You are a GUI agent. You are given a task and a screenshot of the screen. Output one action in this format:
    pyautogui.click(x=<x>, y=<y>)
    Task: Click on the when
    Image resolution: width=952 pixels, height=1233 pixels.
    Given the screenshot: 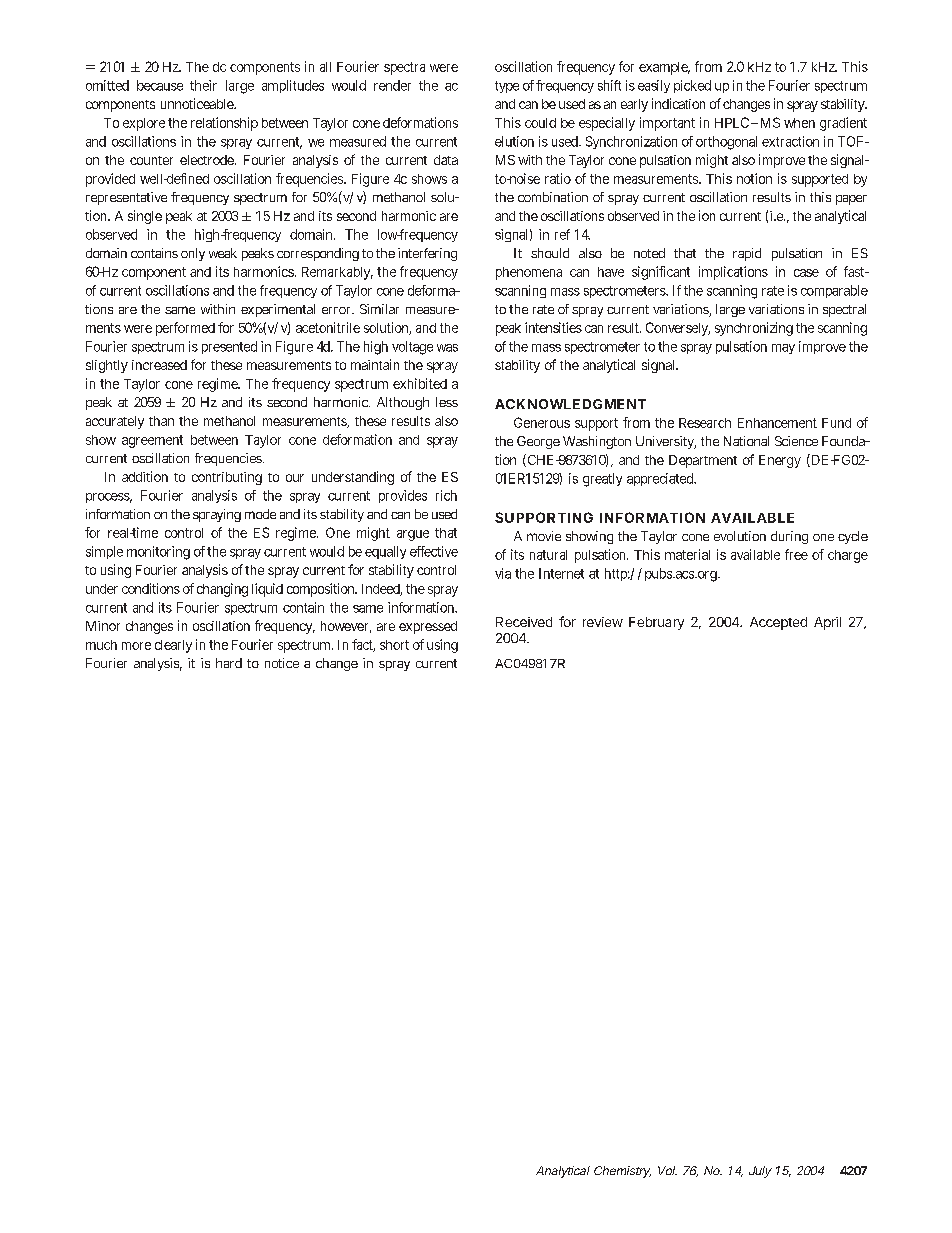 What is the action you would take?
    pyautogui.click(x=799, y=123)
